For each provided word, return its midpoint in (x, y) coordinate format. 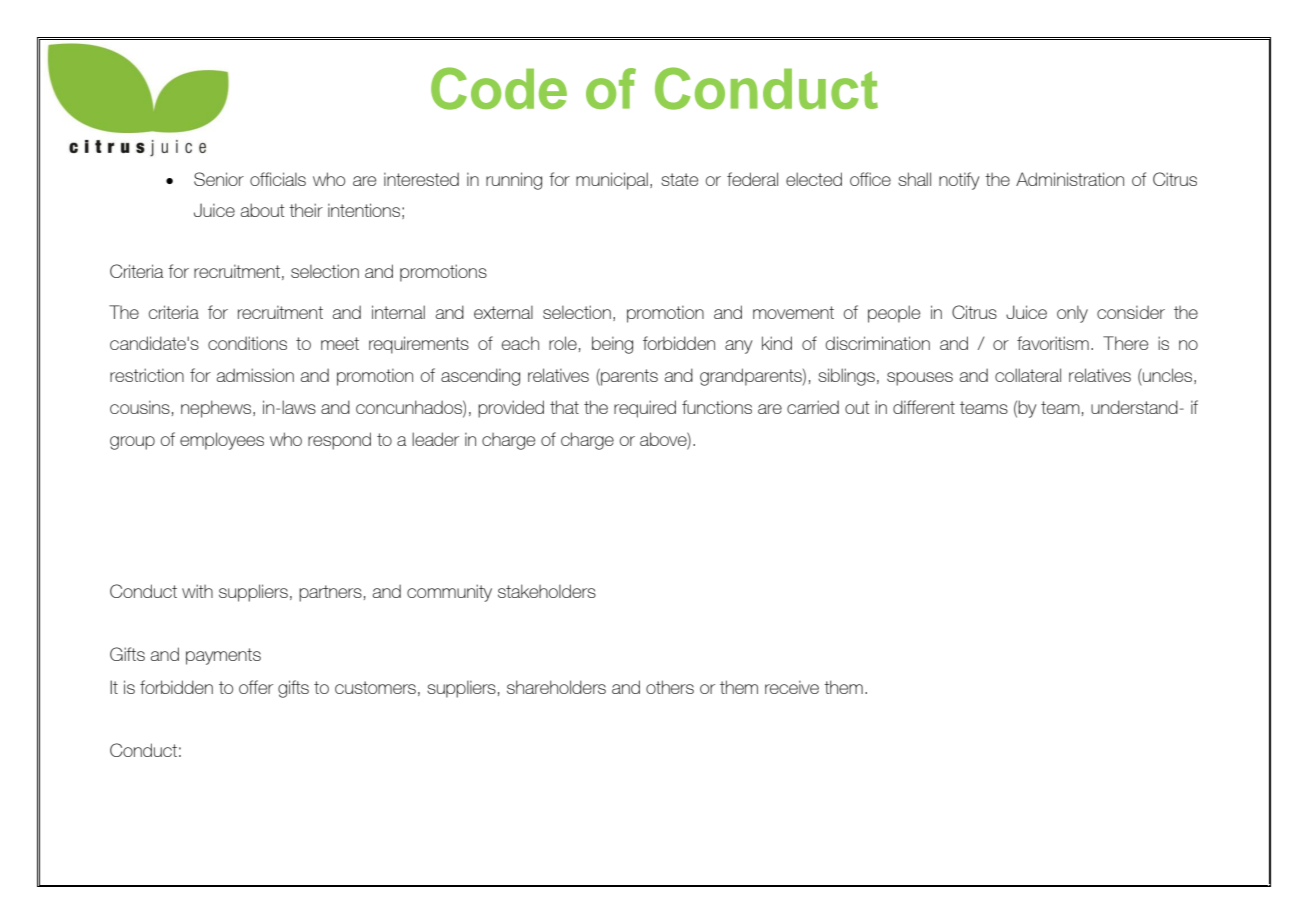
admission (255, 375)
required (645, 409)
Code (499, 88)
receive (792, 687)
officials (278, 179)
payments (223, 656)
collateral (1028, 375)
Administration (1070, 179)
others (670, 687)
